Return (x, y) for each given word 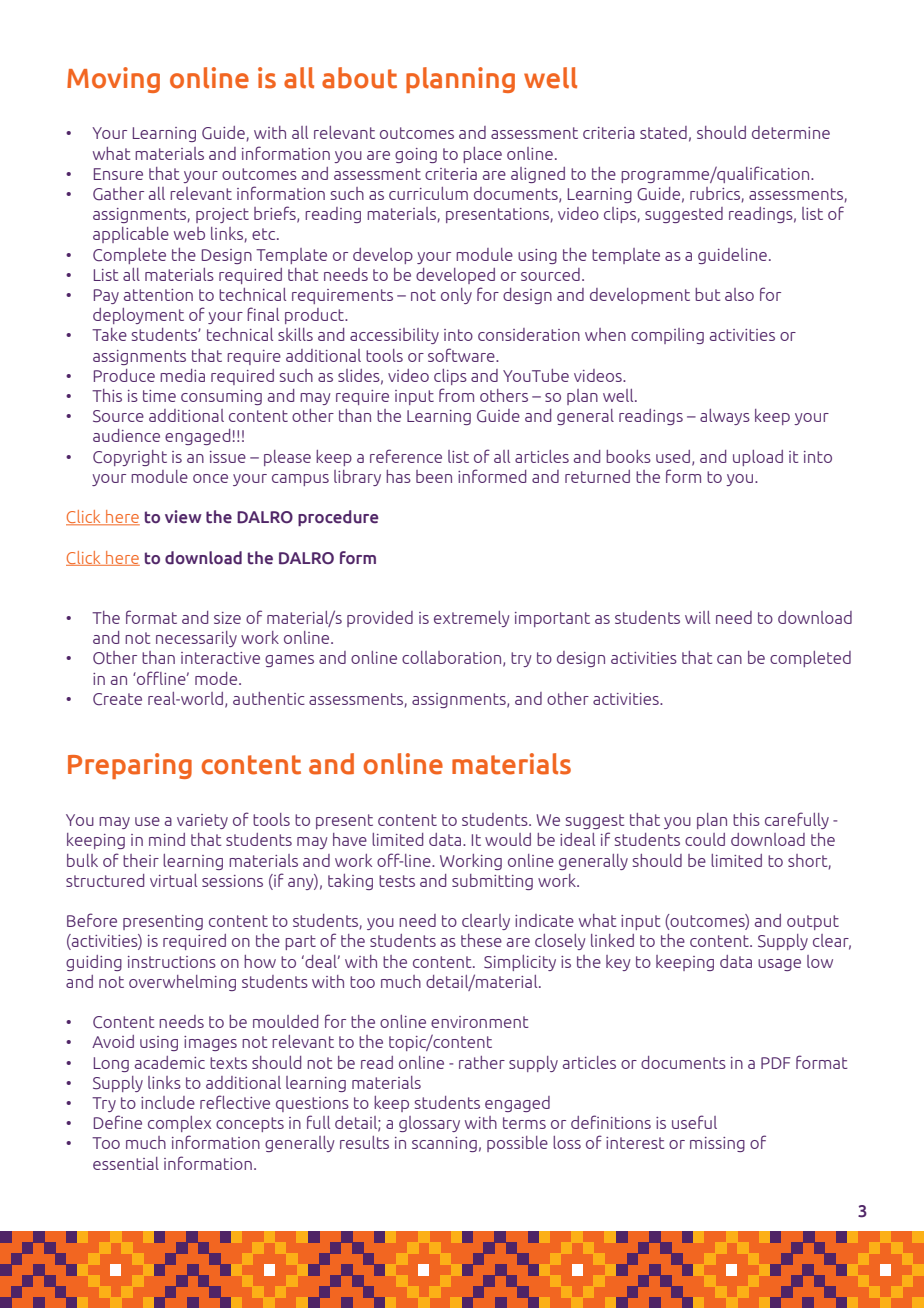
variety (202, 821)
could (705, 839)
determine (791, 132)
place (482, 155)
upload (758, 458)
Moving (113, 80)
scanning (444, 1144)
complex (179, 1124)
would (508, 839)
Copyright (130, 458)
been (434, 476)
